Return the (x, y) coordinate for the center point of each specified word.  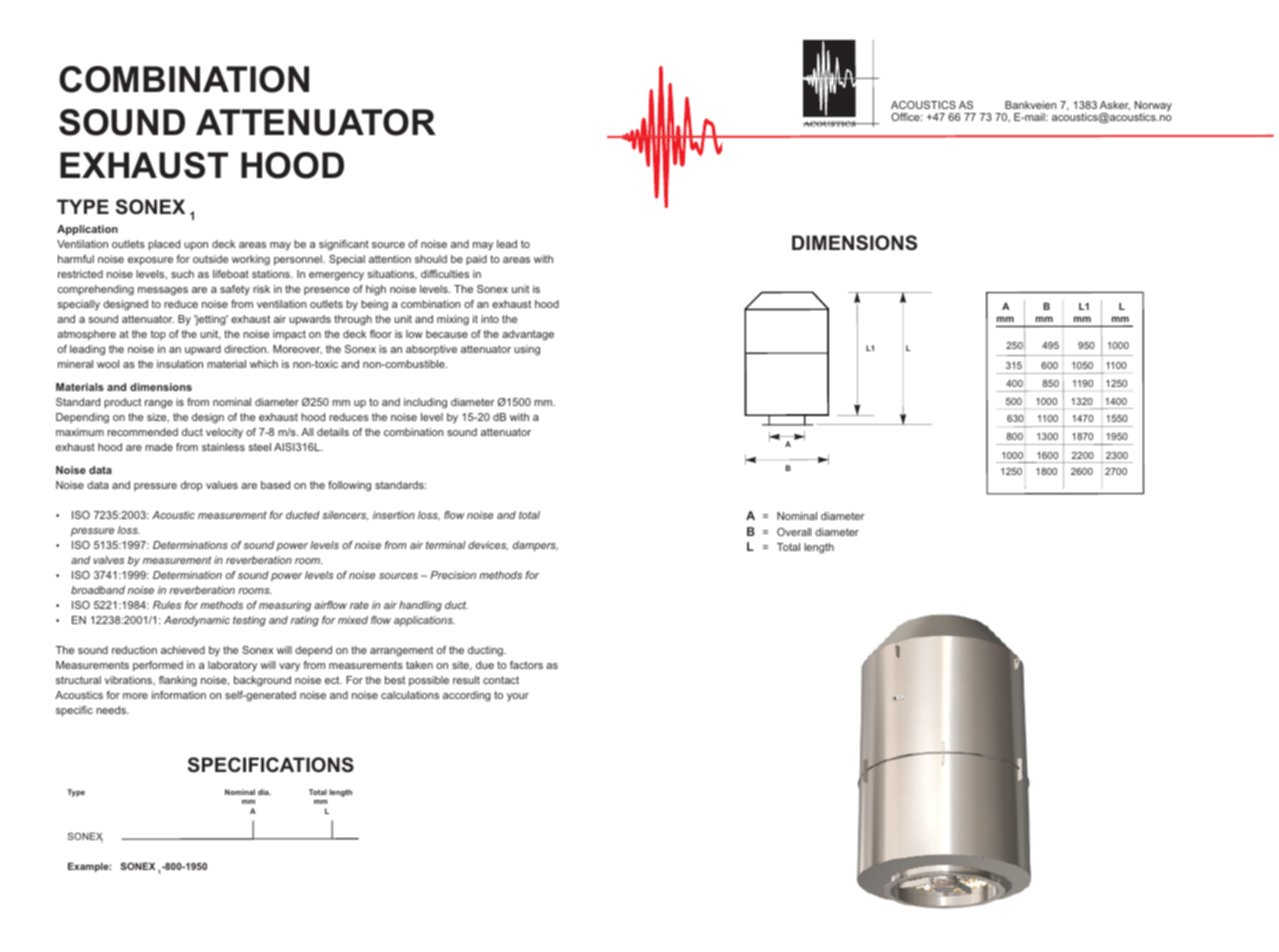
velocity (224, 433)
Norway (1153, 107)
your (518, 697)
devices (488, 546)
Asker (1115, 105)
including (425, 403)
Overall (794, 532)
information (179, 695)
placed (164, 245)
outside (210, 259)
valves (109, 560)
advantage (528, 335)
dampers (535, 546)
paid (476, 260)
